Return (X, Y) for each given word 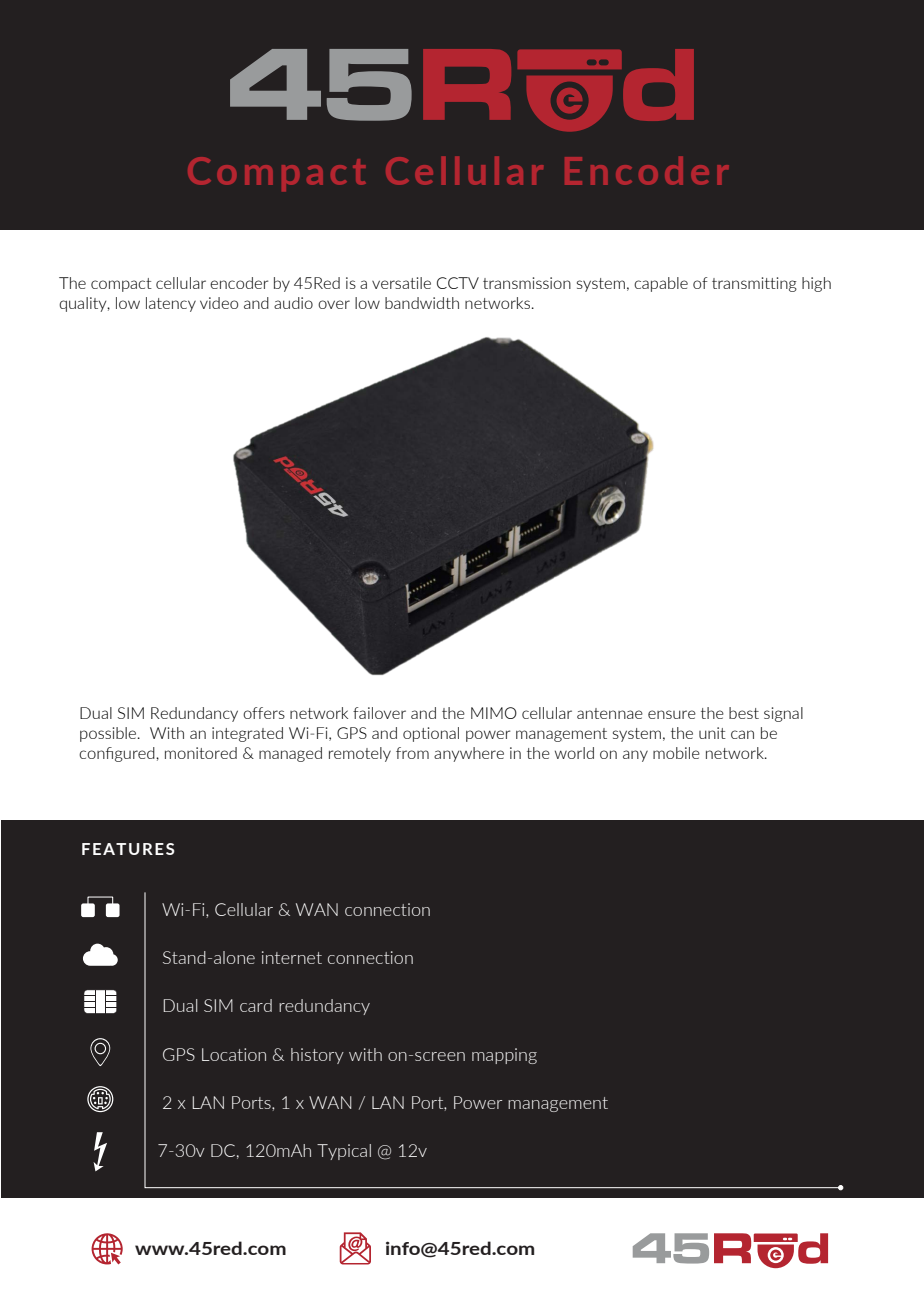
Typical (344, 1152)
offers (264, 713)
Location (234, 1054)
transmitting (754, 284)
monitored (201, 753)
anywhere (469, 754)
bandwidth (422, 303)
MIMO (494, 713)
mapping (504, 1056)
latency (171, 304)
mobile (676, 753)
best (744, 713)
